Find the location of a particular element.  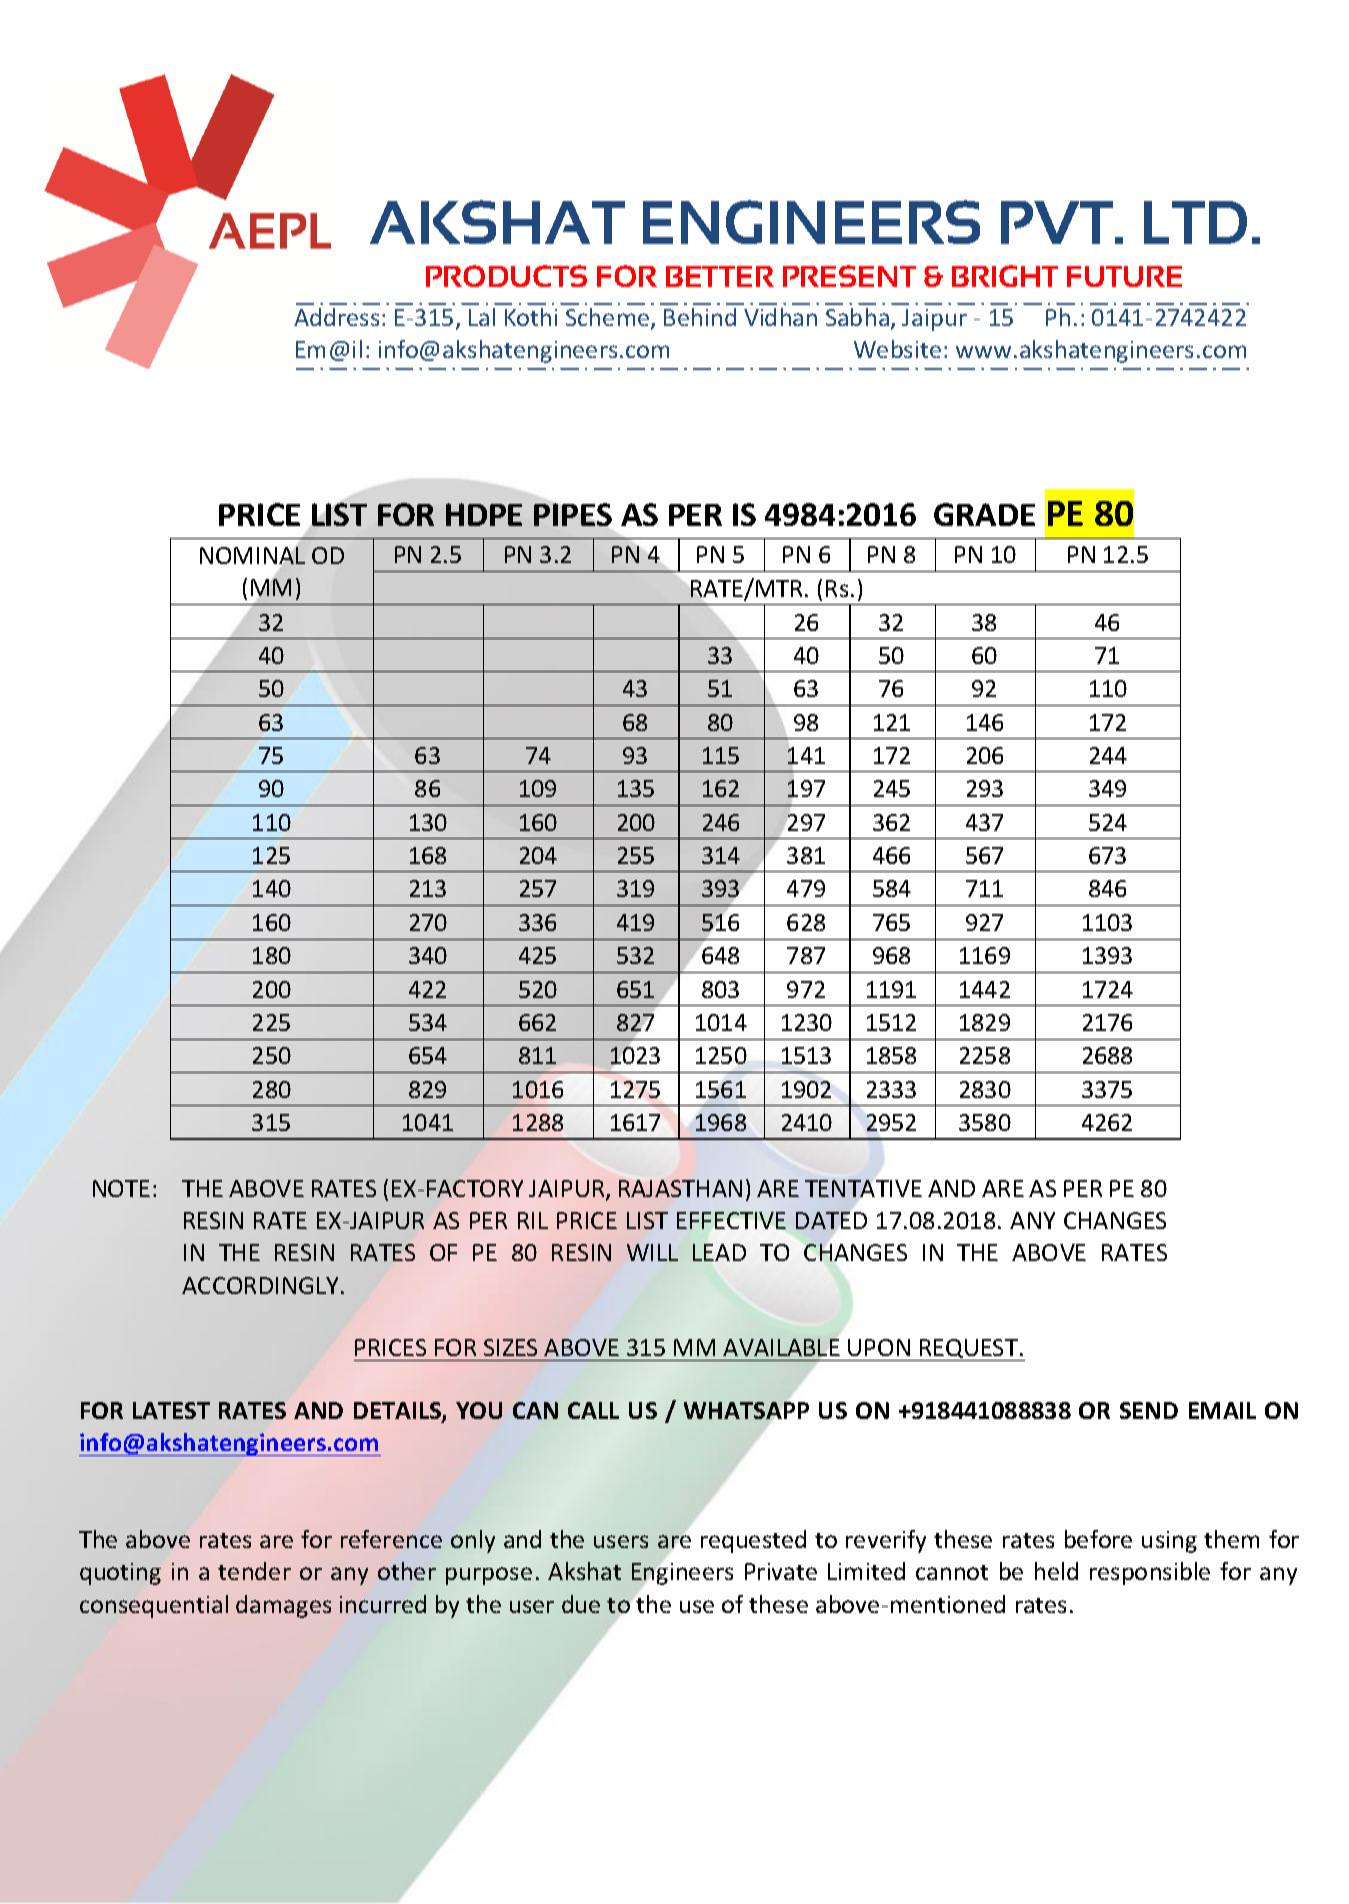

TENTATIVE is located at coordinates (863, 1188).
